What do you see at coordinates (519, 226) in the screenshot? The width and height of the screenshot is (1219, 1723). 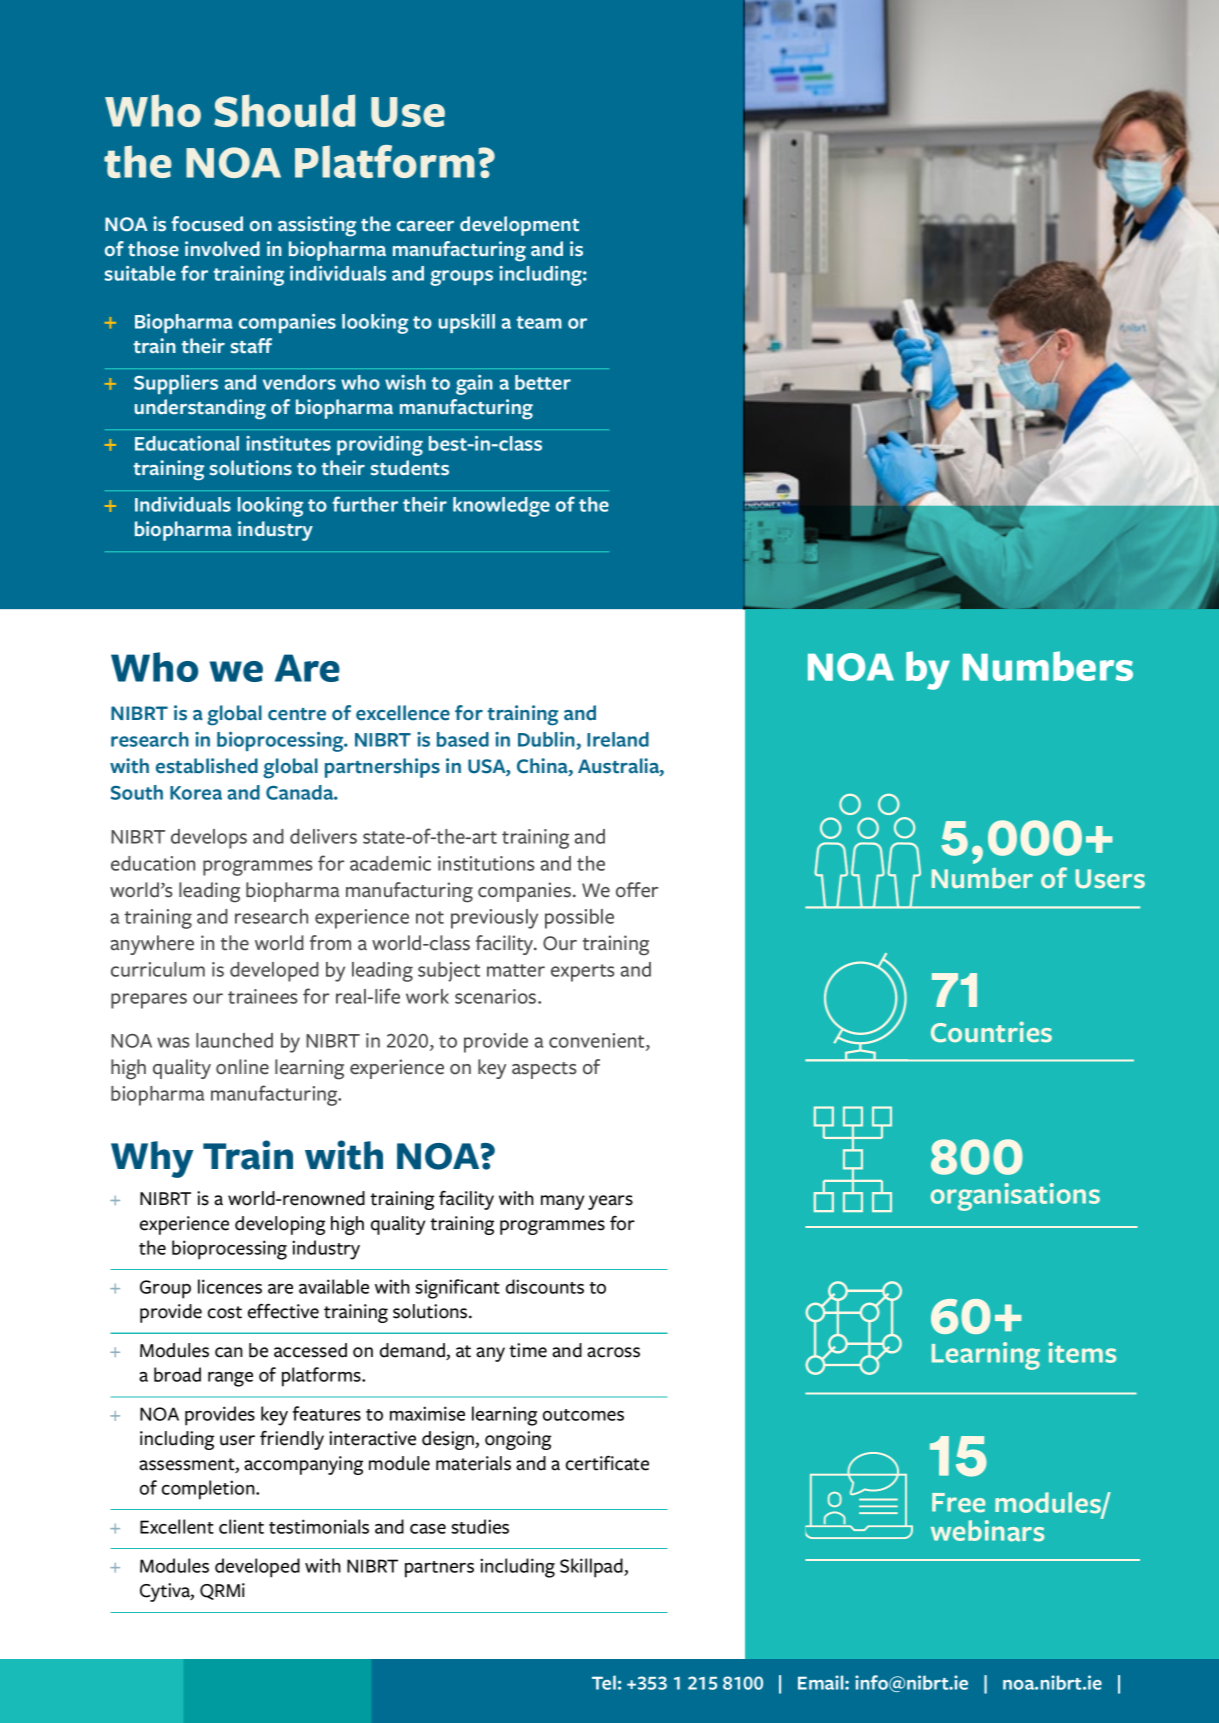 I see `development` at bounding box center [519, 226].
